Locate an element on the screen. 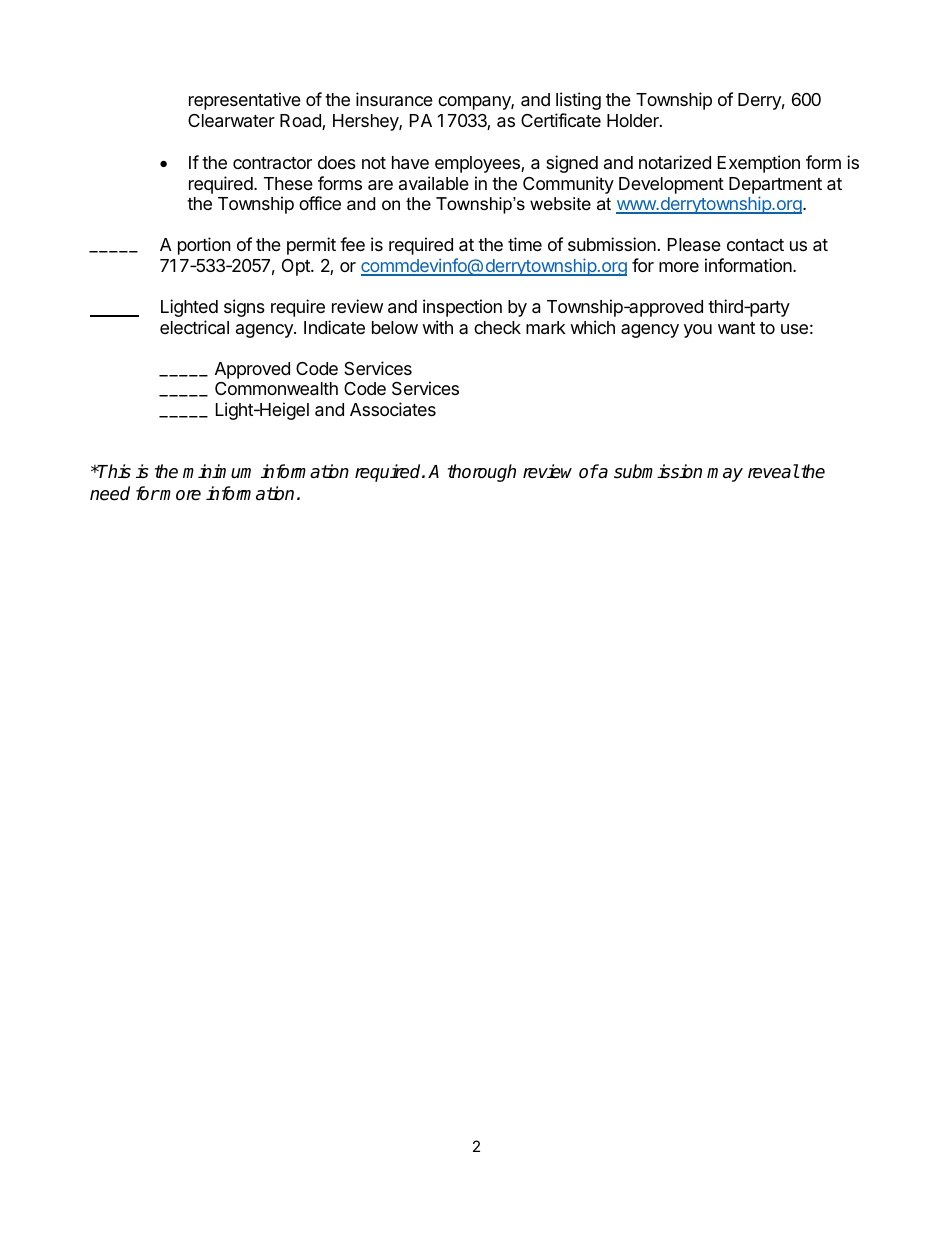  portion is located at coordinates (204, 246).
